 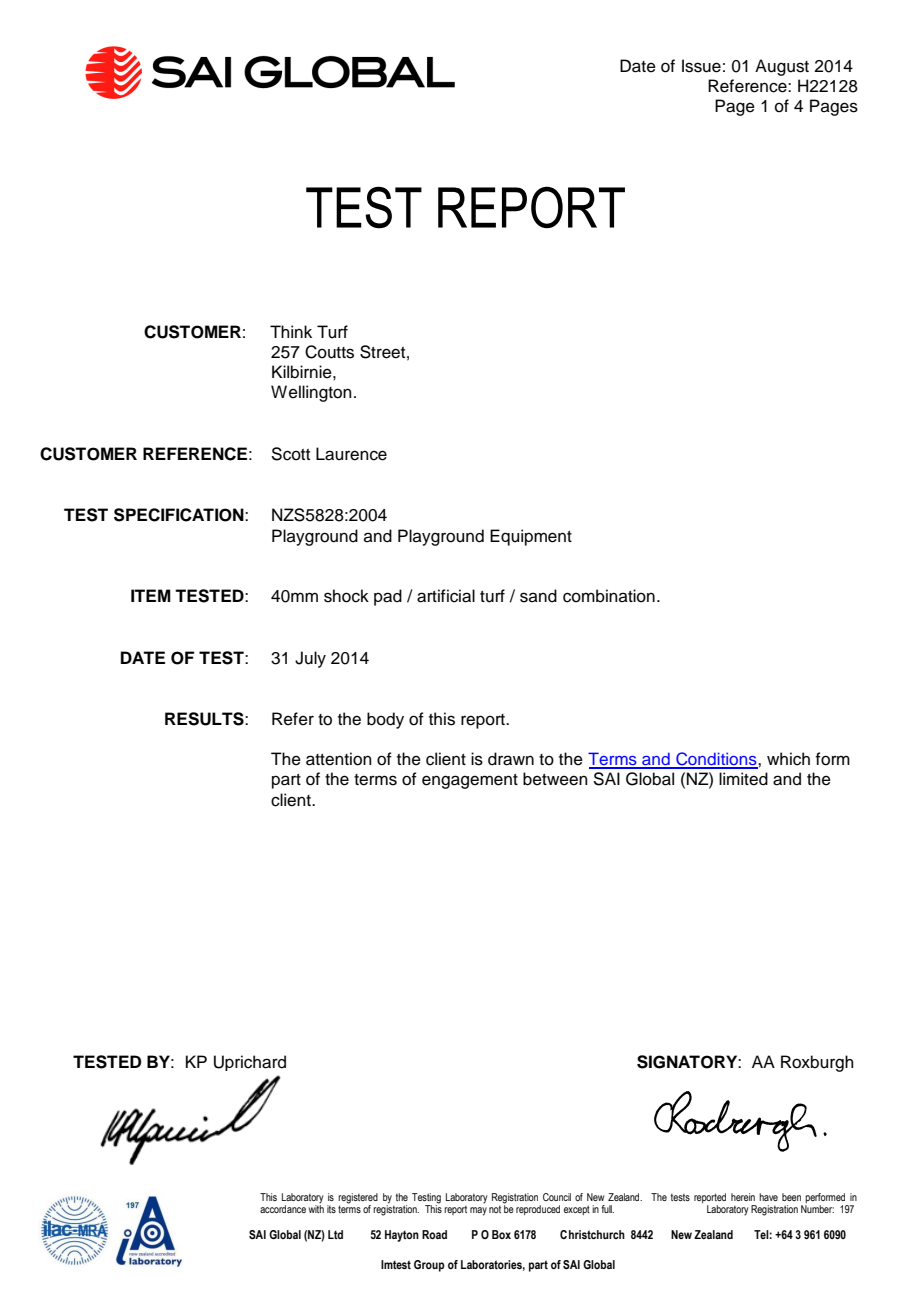 What do you see at coordinates (701, 66) in the document?
I see `Issue` at bounding box center [701, 66].
